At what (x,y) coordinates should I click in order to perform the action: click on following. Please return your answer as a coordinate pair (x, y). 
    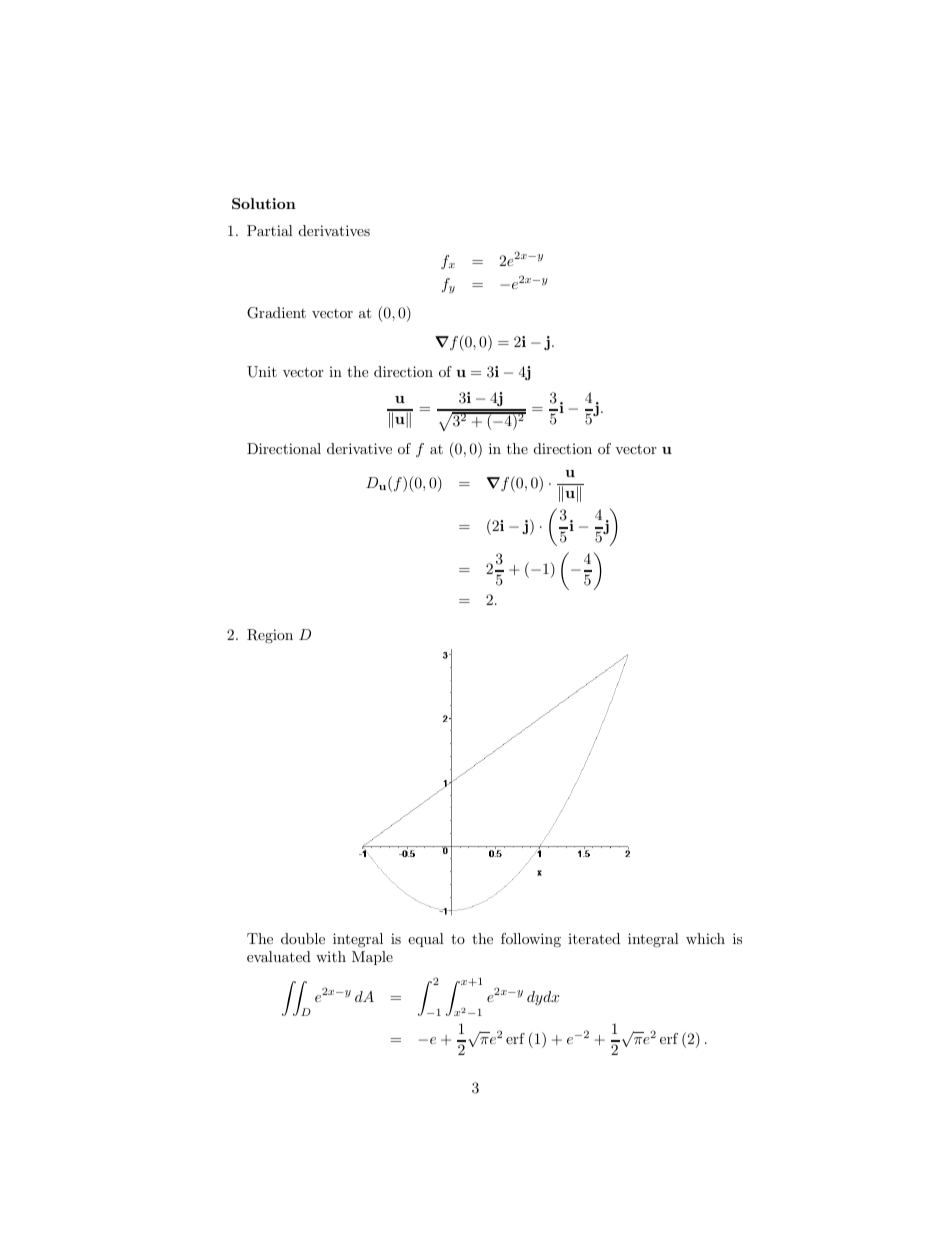
    Looking at the image, I should click on (531, 940).
